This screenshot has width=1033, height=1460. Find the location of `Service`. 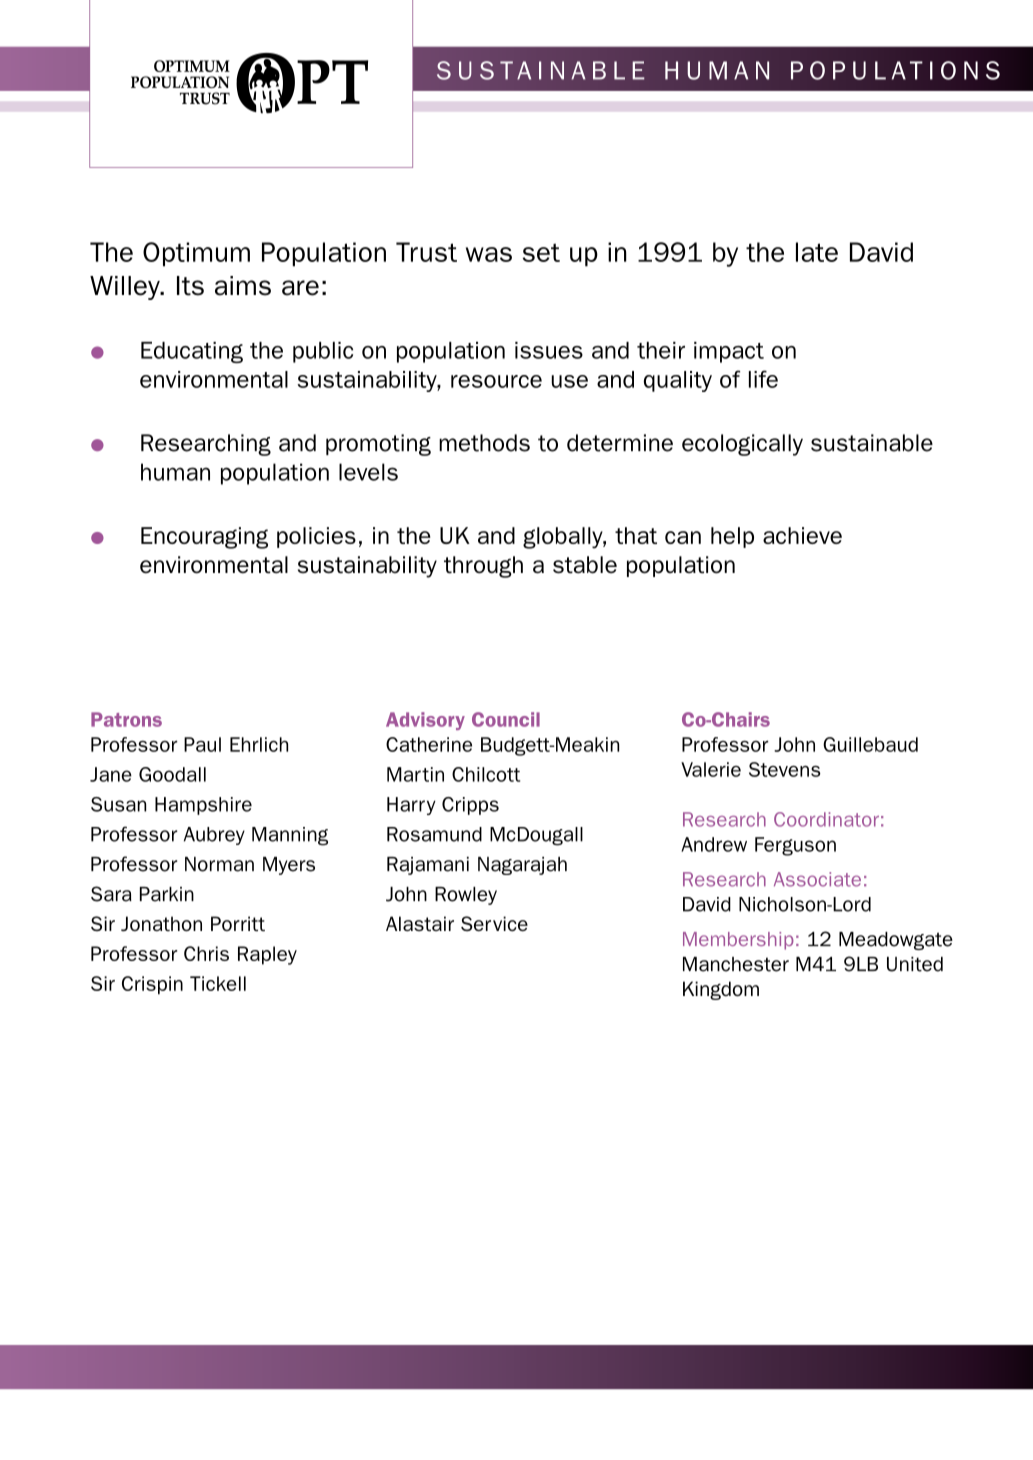

Service is located at coordinates (494, 923).
